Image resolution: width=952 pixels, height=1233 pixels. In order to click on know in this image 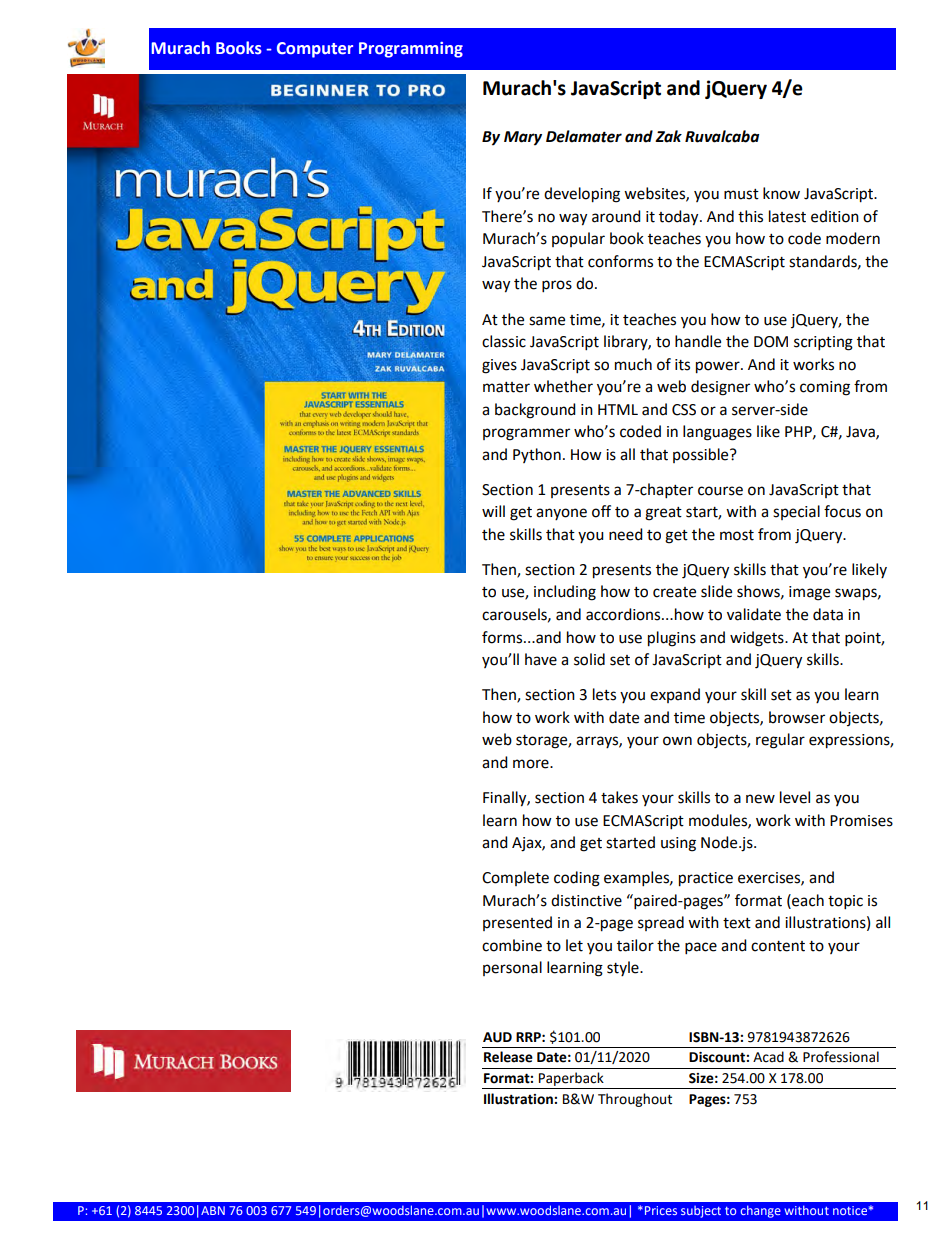, I will do `click(781, 193)`.
